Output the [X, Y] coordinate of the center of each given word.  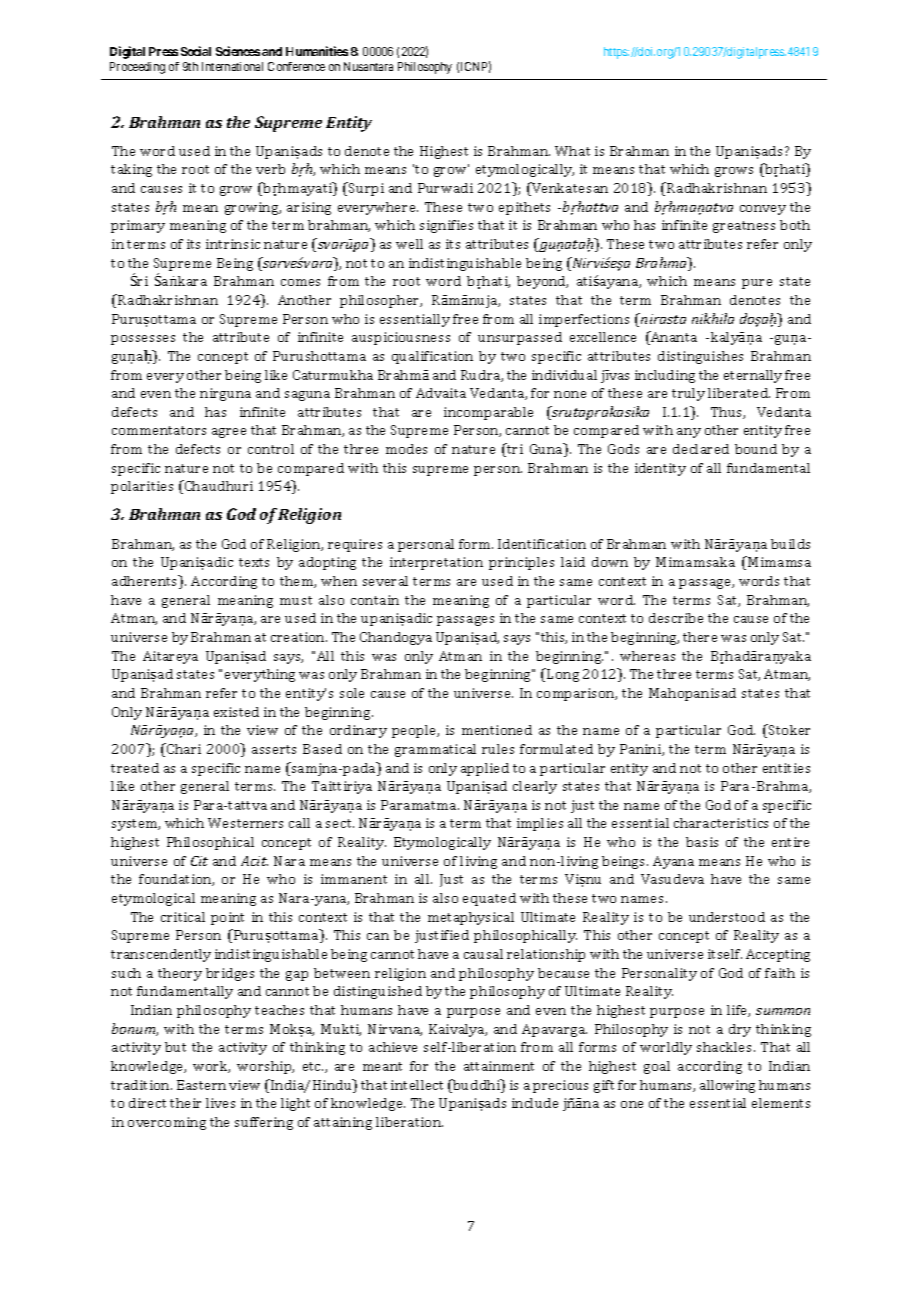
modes [406, 449]
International [232, 66]
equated [489, 899]
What [572, 151]
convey [763, 210]
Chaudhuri [218, 485]
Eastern [201, 1085]
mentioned [497, 730]
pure [757, 284]
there [700, 637]
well [409, 244]
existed [236, 712]
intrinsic [233, 244]
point [227, 918]
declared [701, 449]
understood [727, 917]
